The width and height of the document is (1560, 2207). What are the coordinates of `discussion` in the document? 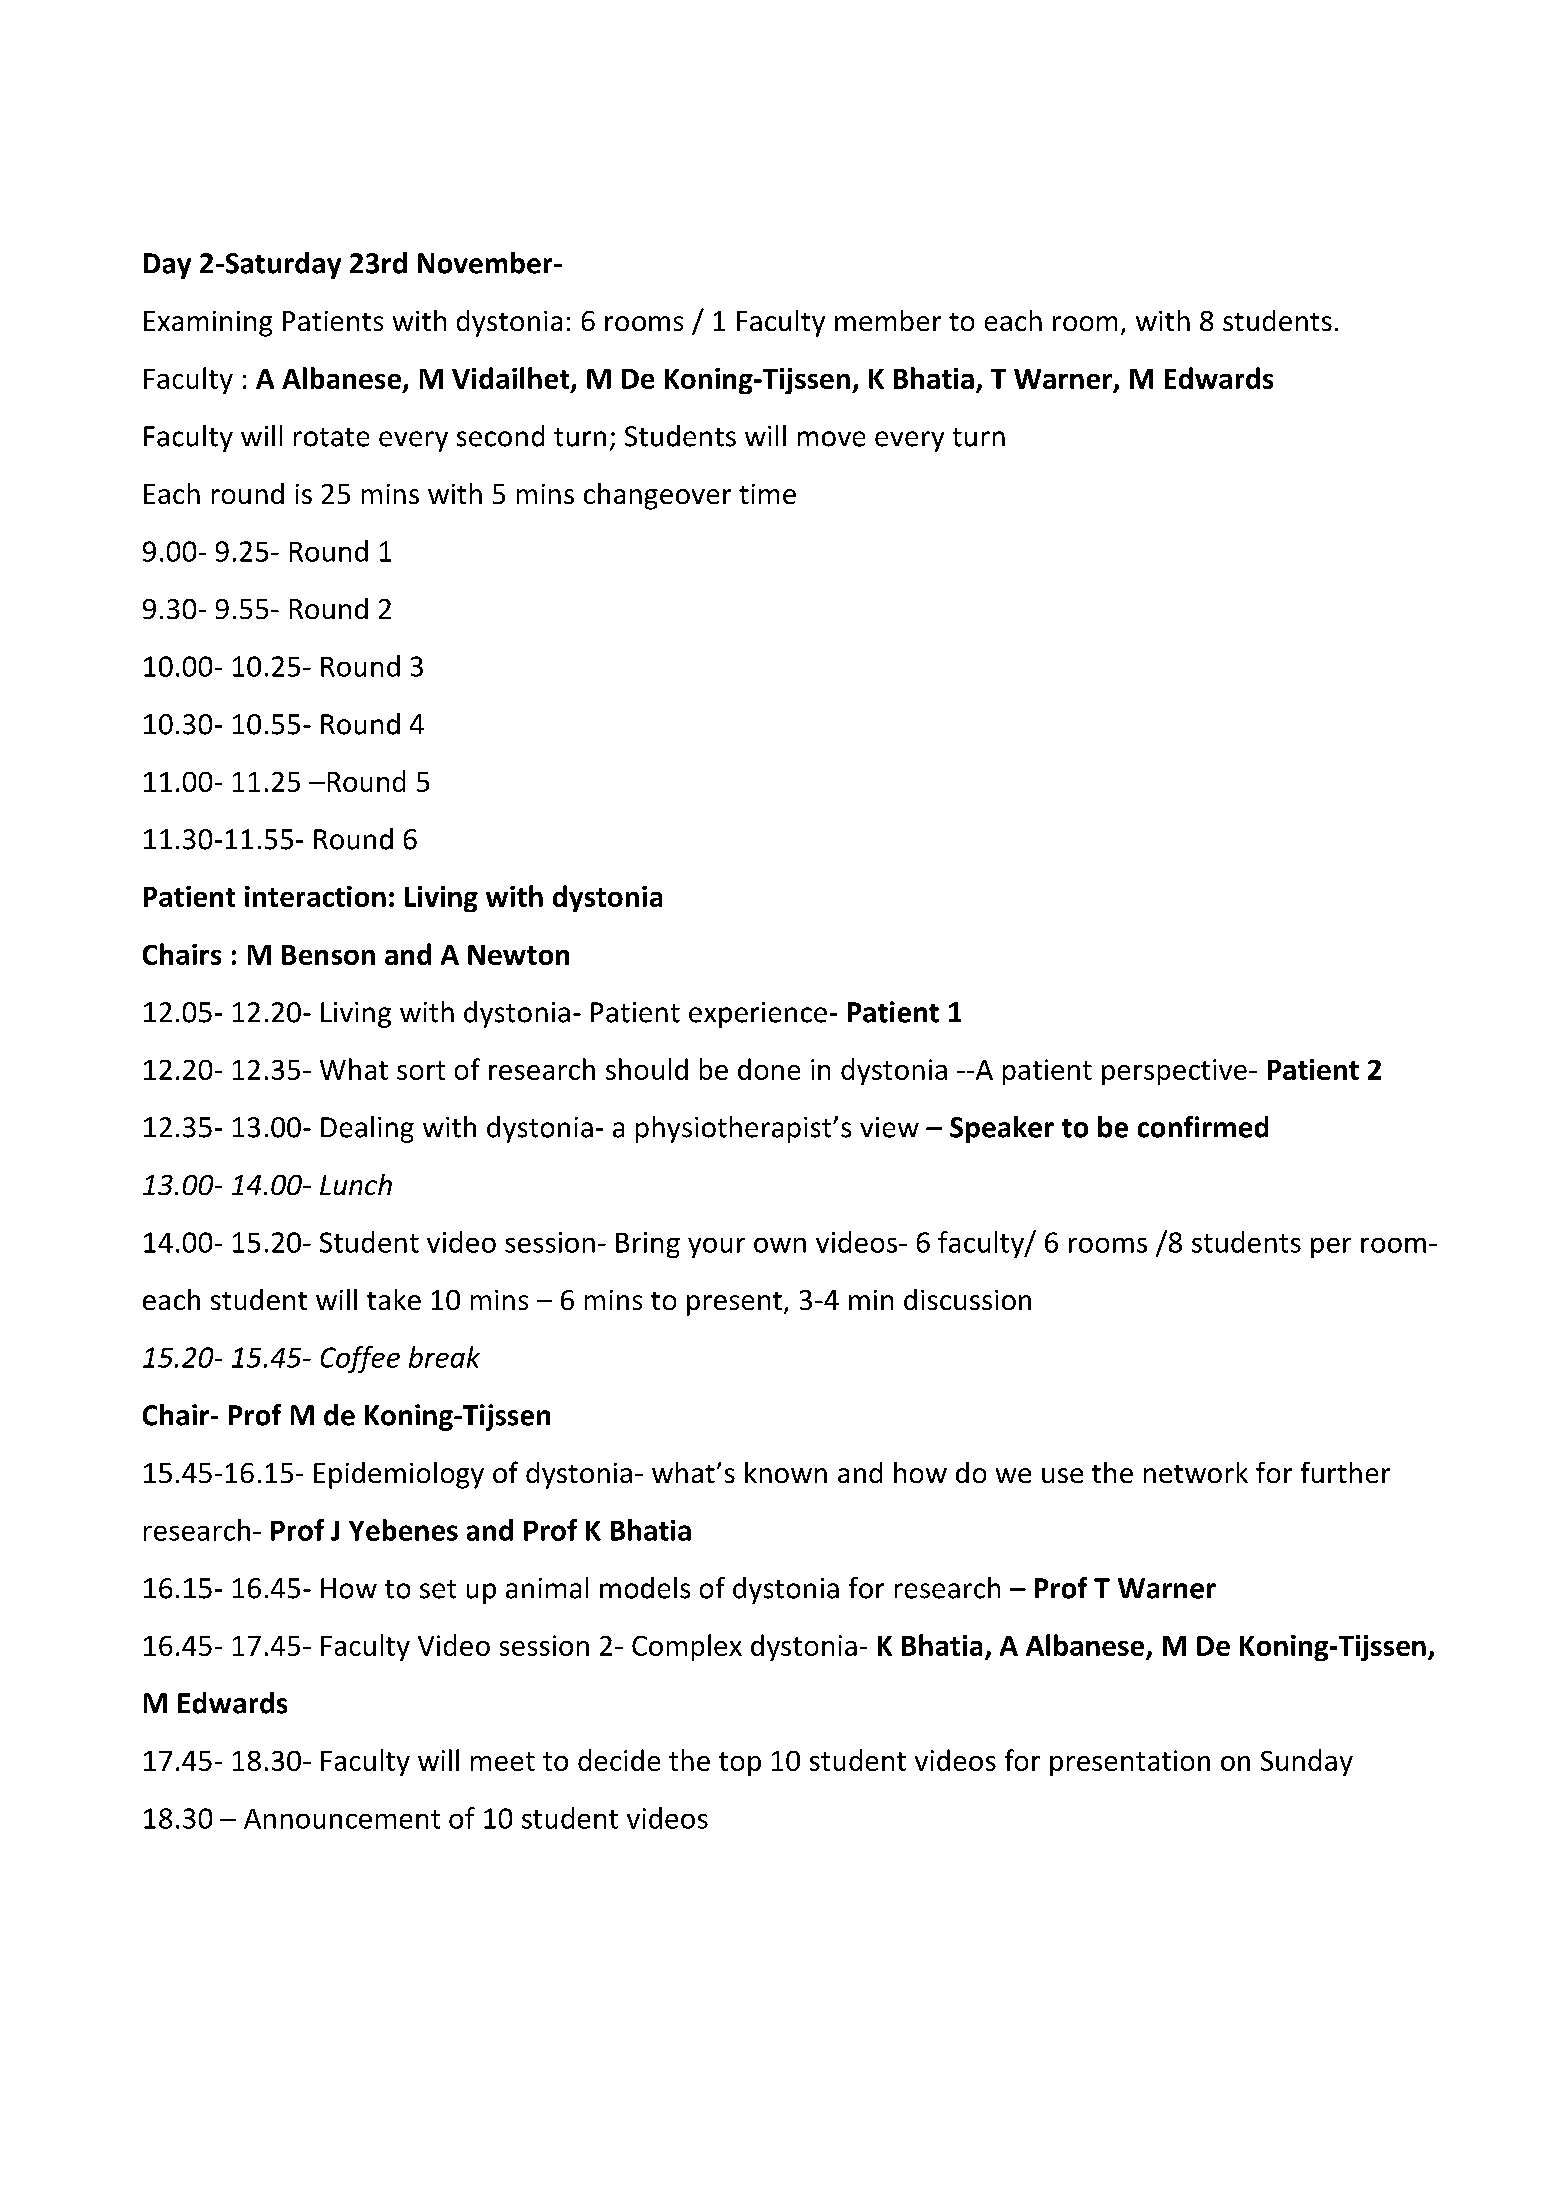 It's located at (967, 1299).
